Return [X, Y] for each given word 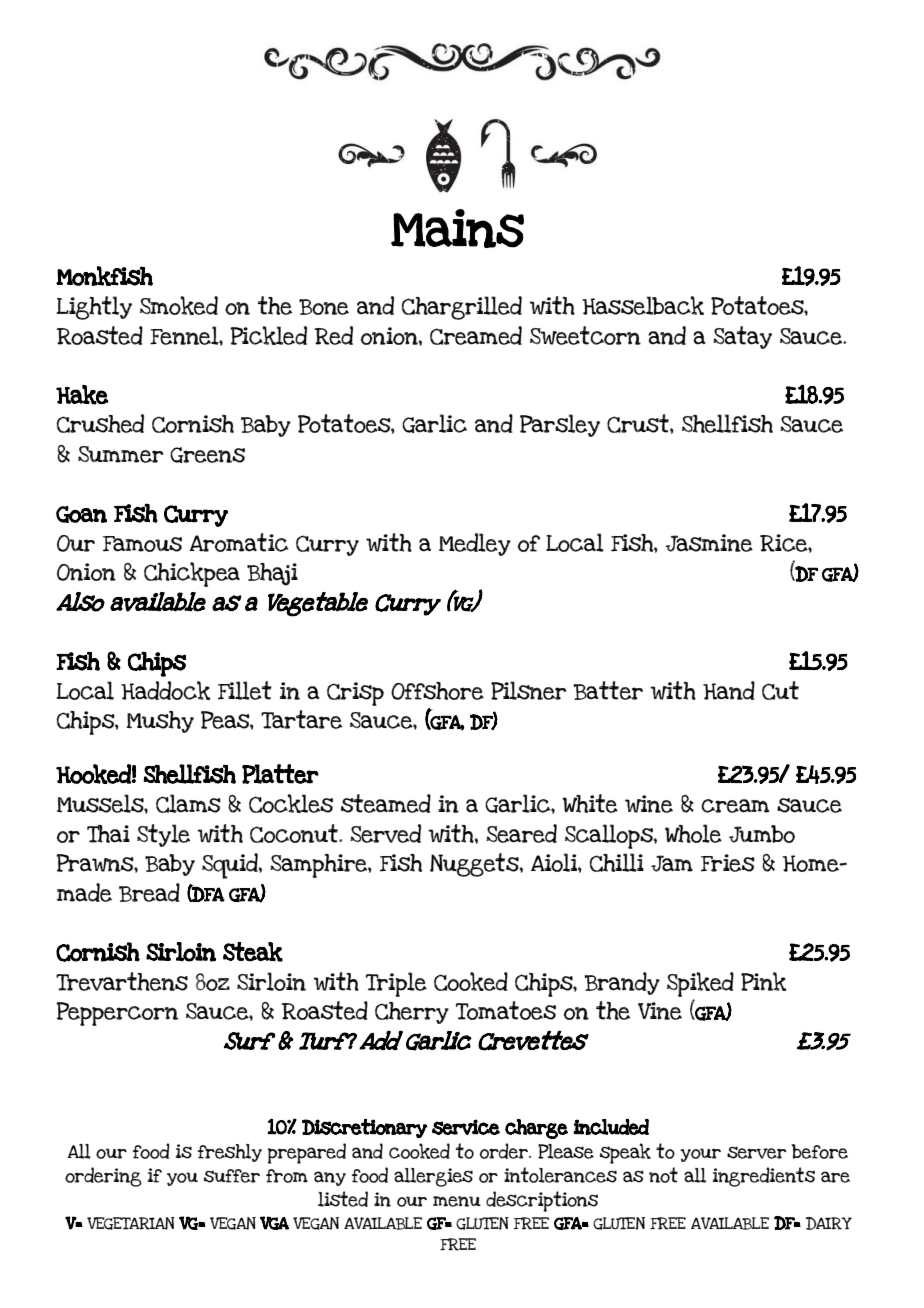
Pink [763, 981]
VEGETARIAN [131, 1223]
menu [457, 1201]
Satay [742, 337]
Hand [729, 690]
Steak [253, 952]
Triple [396, 984]
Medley [475, 544]
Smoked [179, 305]
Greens [207, 455]
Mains [457, 228]
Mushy [160, 722]
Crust [639, 423]
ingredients [764, 1177]
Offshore [437, 691]
